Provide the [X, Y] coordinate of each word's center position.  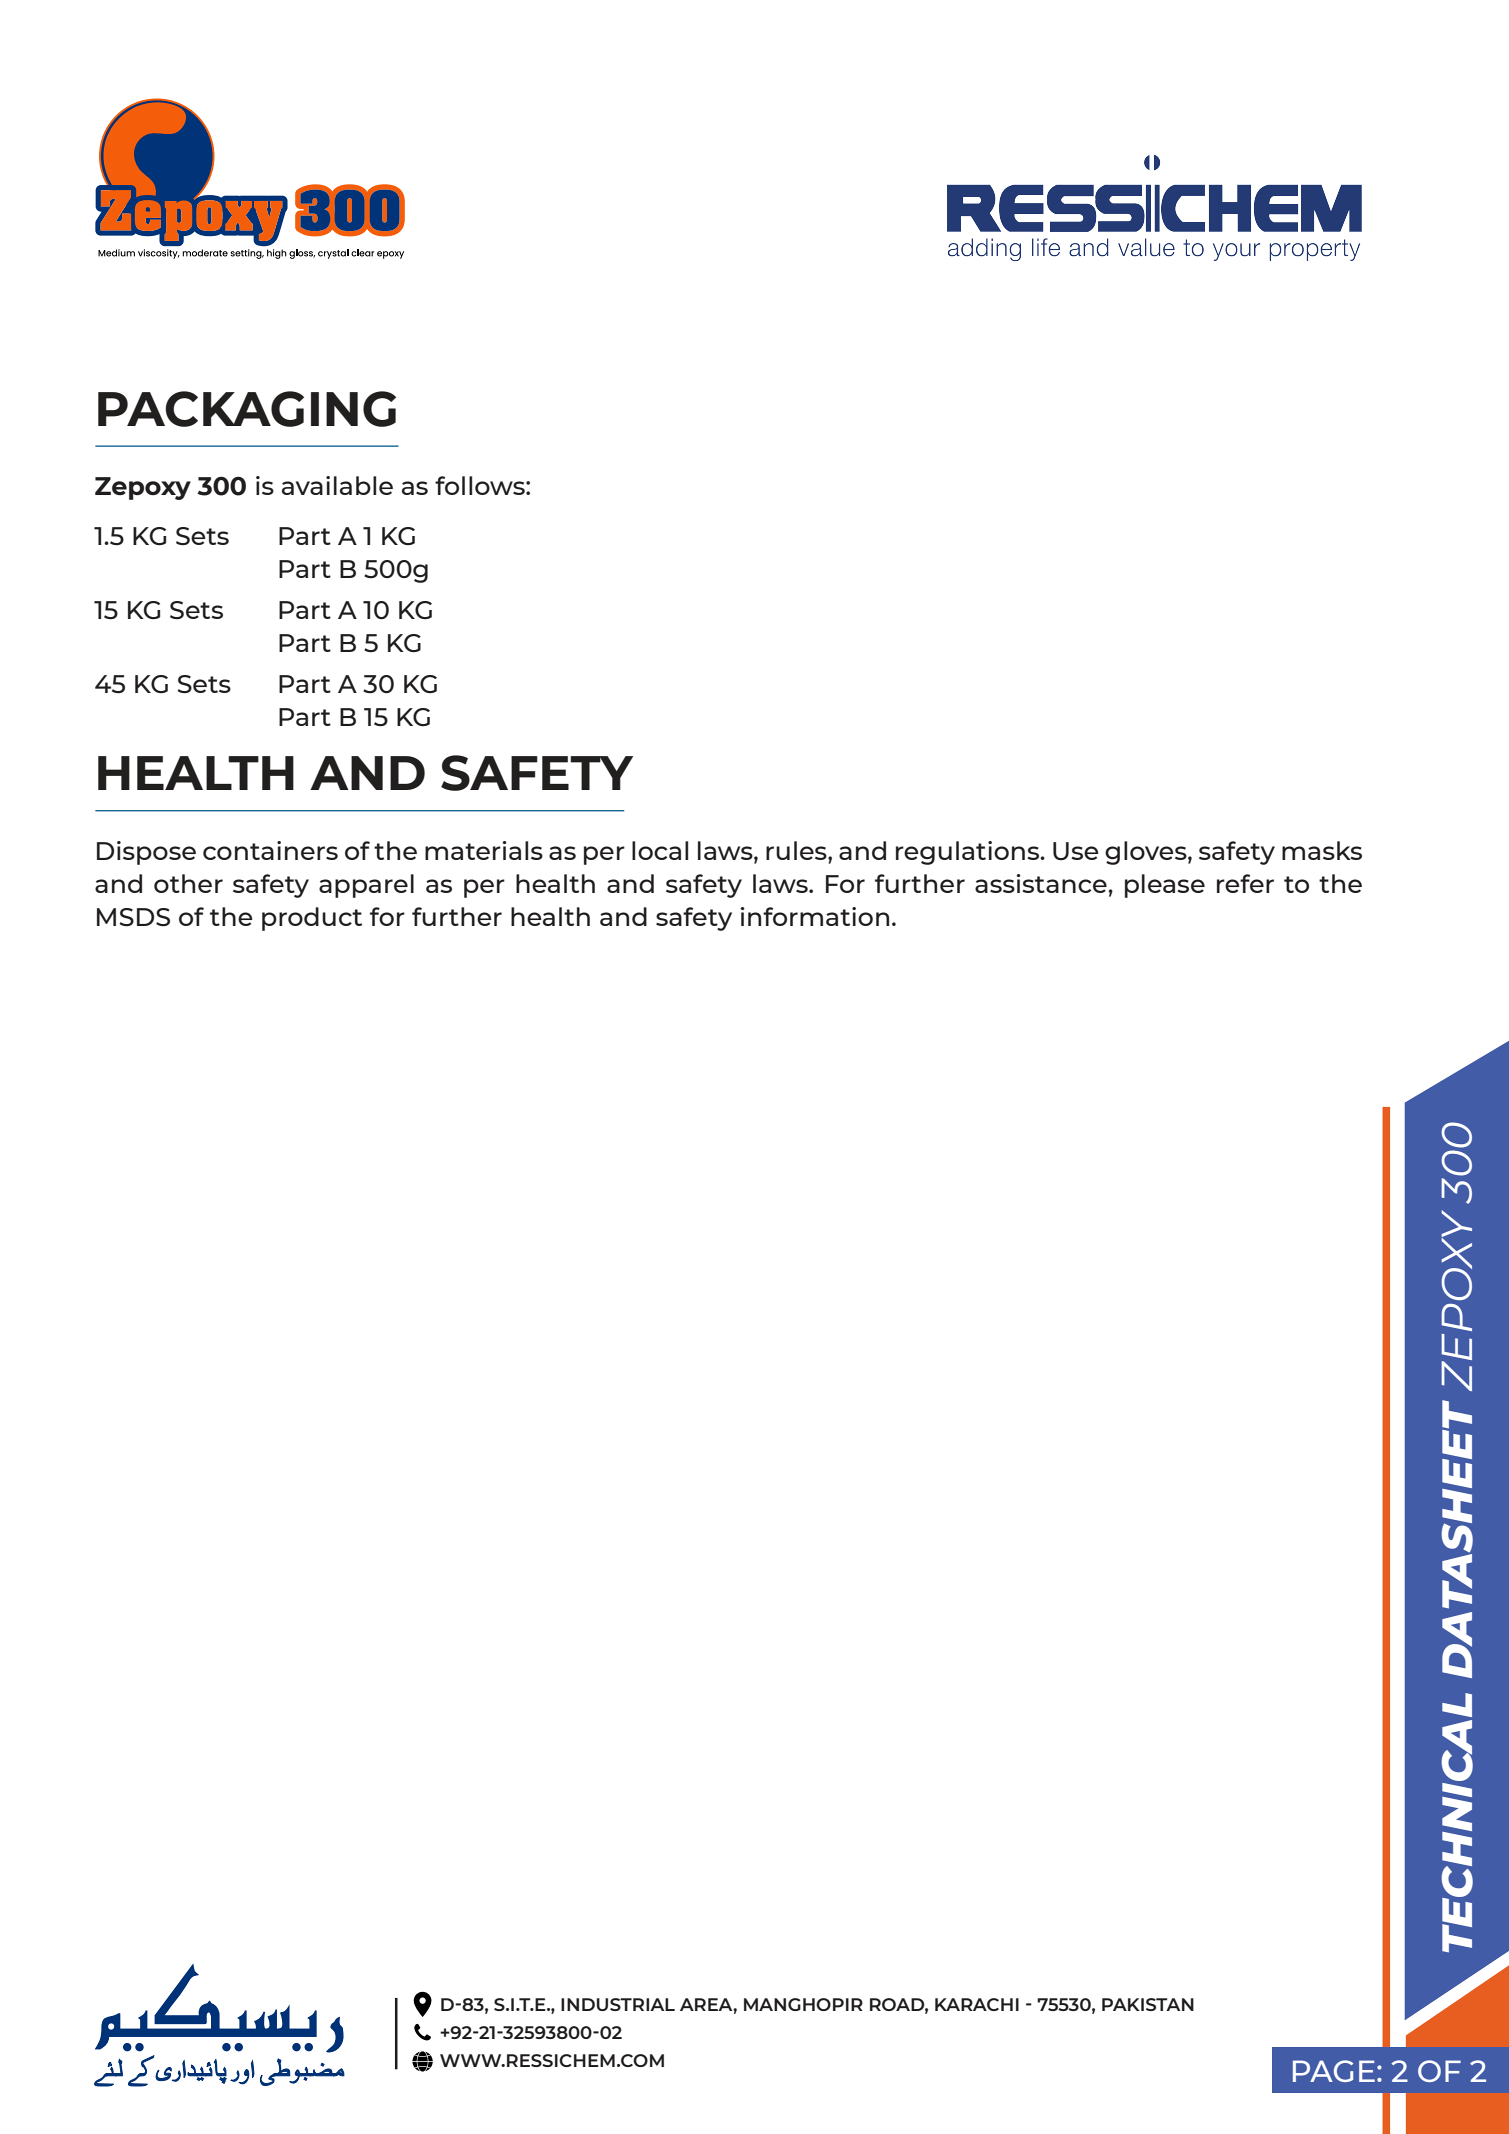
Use [1076, 851]
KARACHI [977, 2004]
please [1165, 886]
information [815, 916]
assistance [1041, 883]
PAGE [1334, 2071]
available [337, 485]
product [312, 919]
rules [797, 850]
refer [1245, 883]
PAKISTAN [1148, 2004]
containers [270, 850]
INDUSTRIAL [618, 2004]
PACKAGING [247, 409]
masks [1322, 850]
